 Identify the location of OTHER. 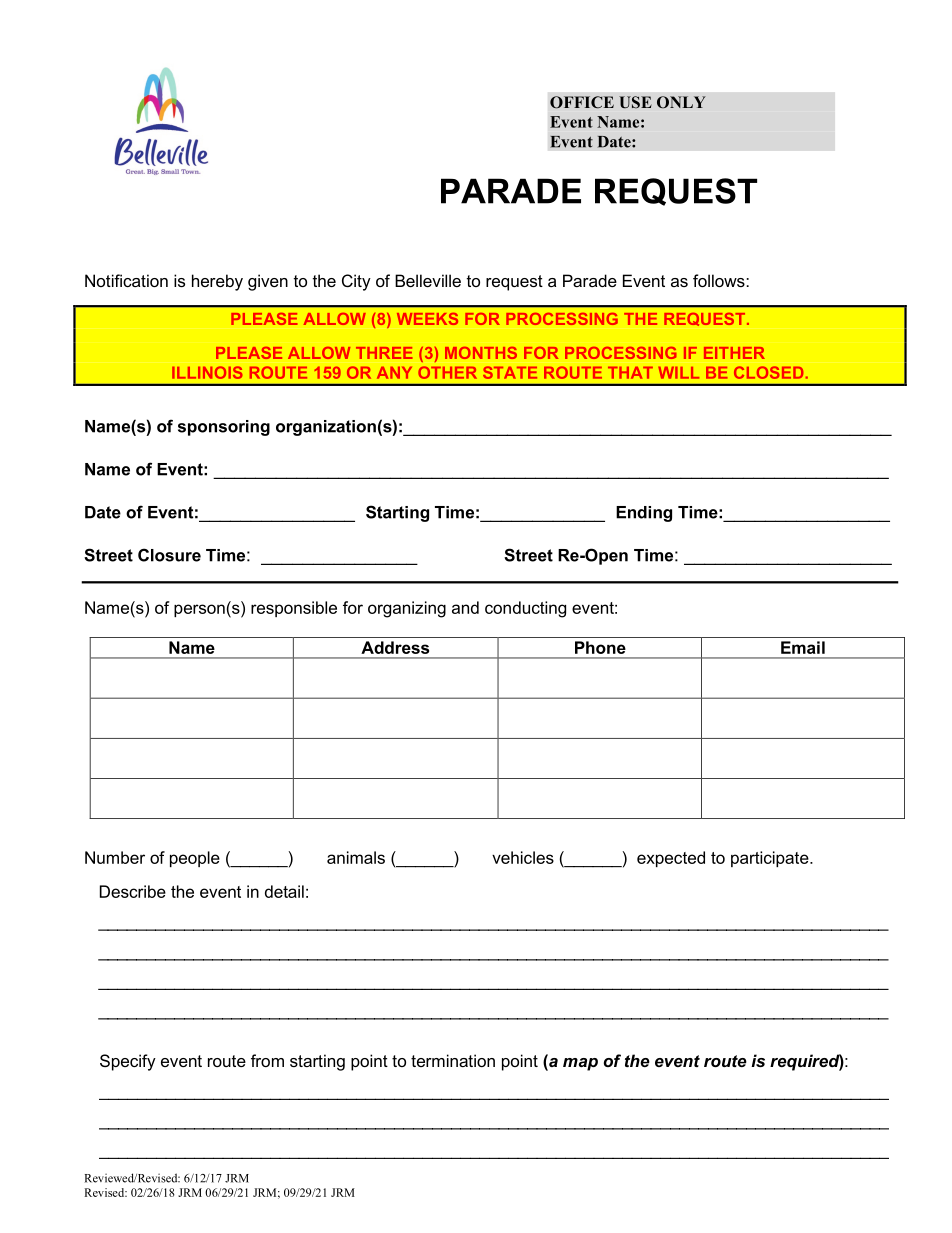
(447, 372).
